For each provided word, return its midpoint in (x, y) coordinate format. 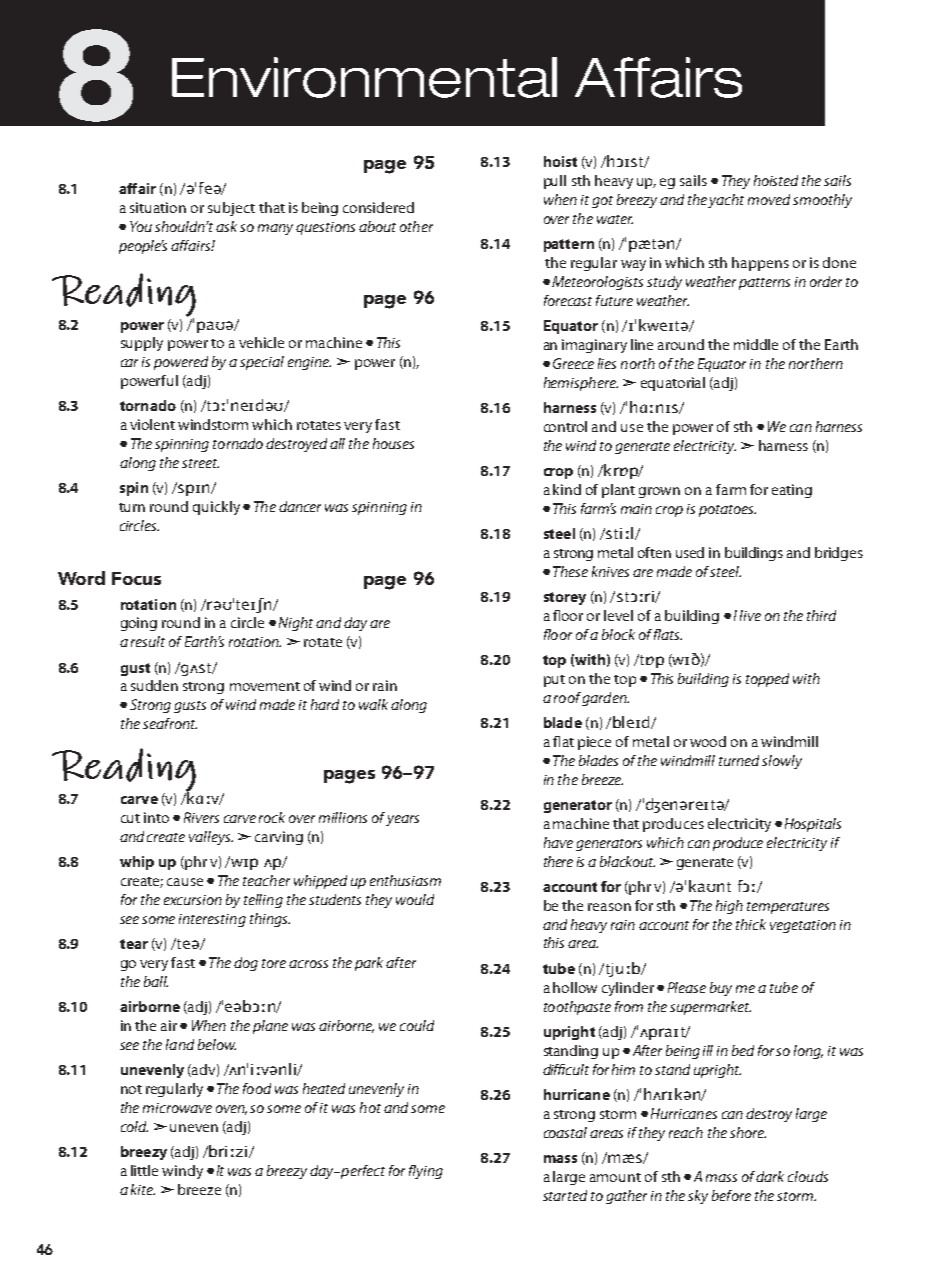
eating (792, 491)
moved (769, 199)
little (144, 1170)
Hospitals (813, 825)
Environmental (364, 77)
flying (426, 1172)
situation (158, 207)
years (402, 820)
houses (393, 443)
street (200, 463)
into (156, 817)
